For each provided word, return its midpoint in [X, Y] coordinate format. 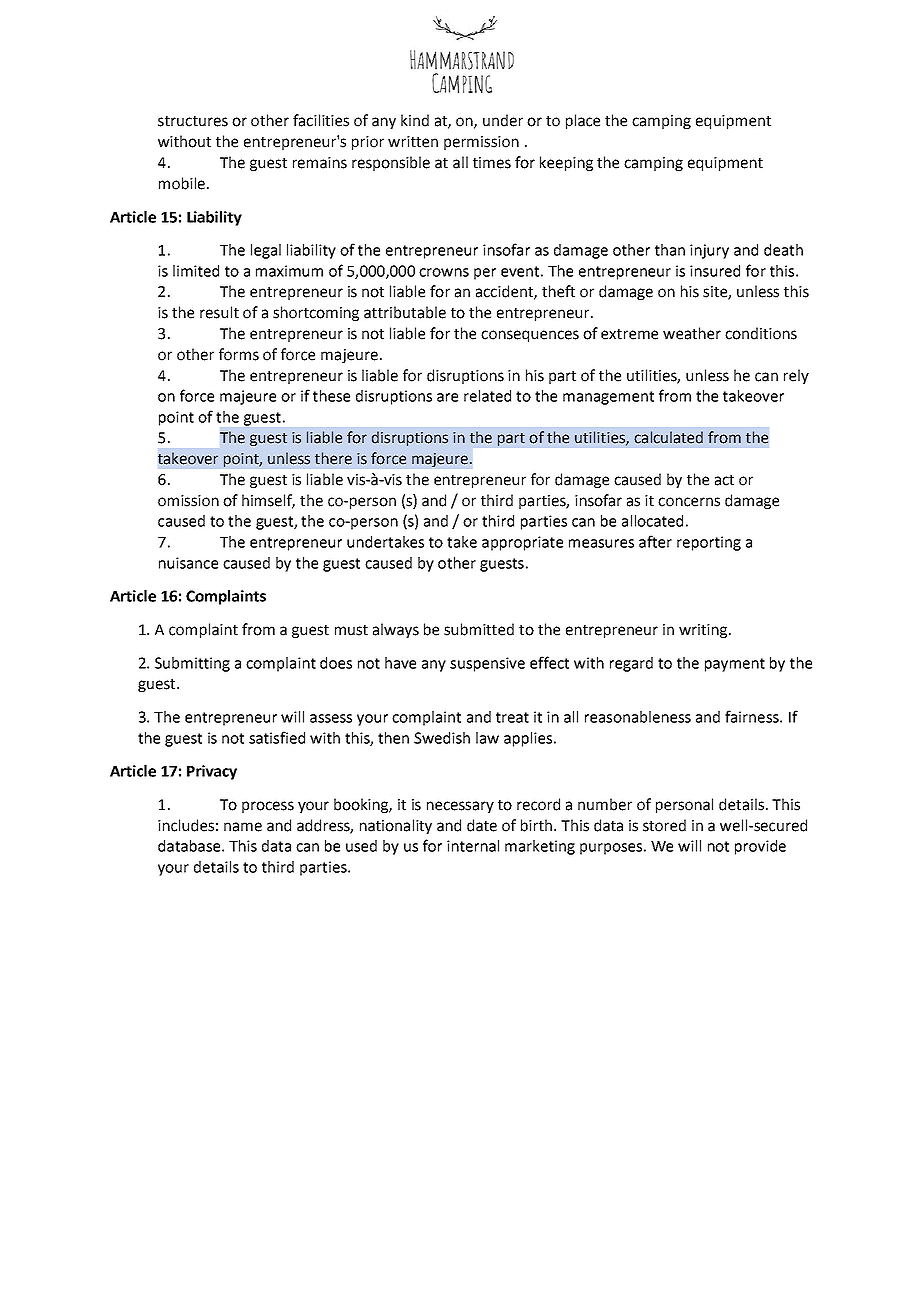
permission [481, 143]
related [487, 396]
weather [692, 333]
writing [704, 631]
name [243, 827]
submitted [479, 629]
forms [239, 354]
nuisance [188, 563]
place [583, 121]
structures [193, 121]
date [482, 825]
